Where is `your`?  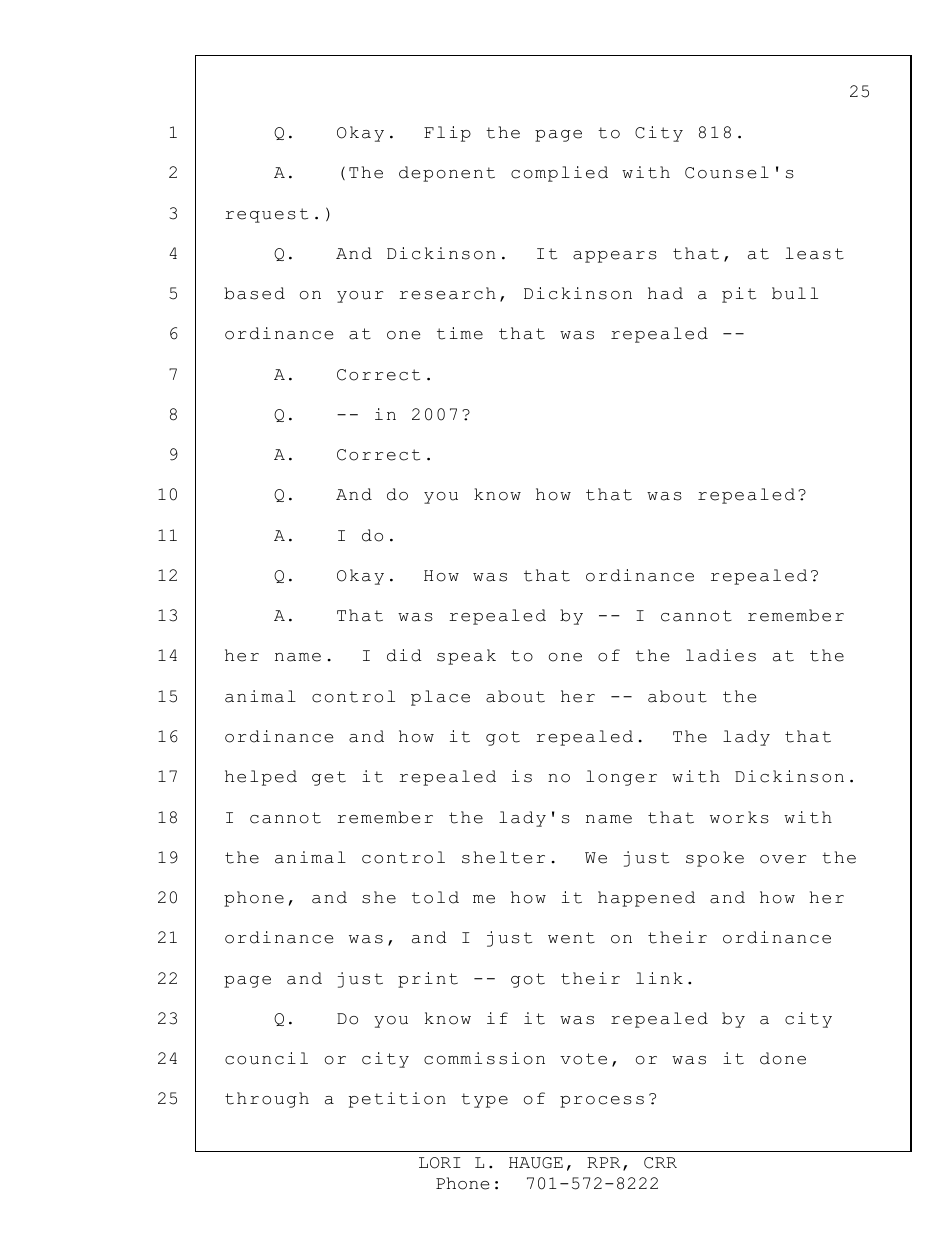
your is located at coordinates (360, 297).
